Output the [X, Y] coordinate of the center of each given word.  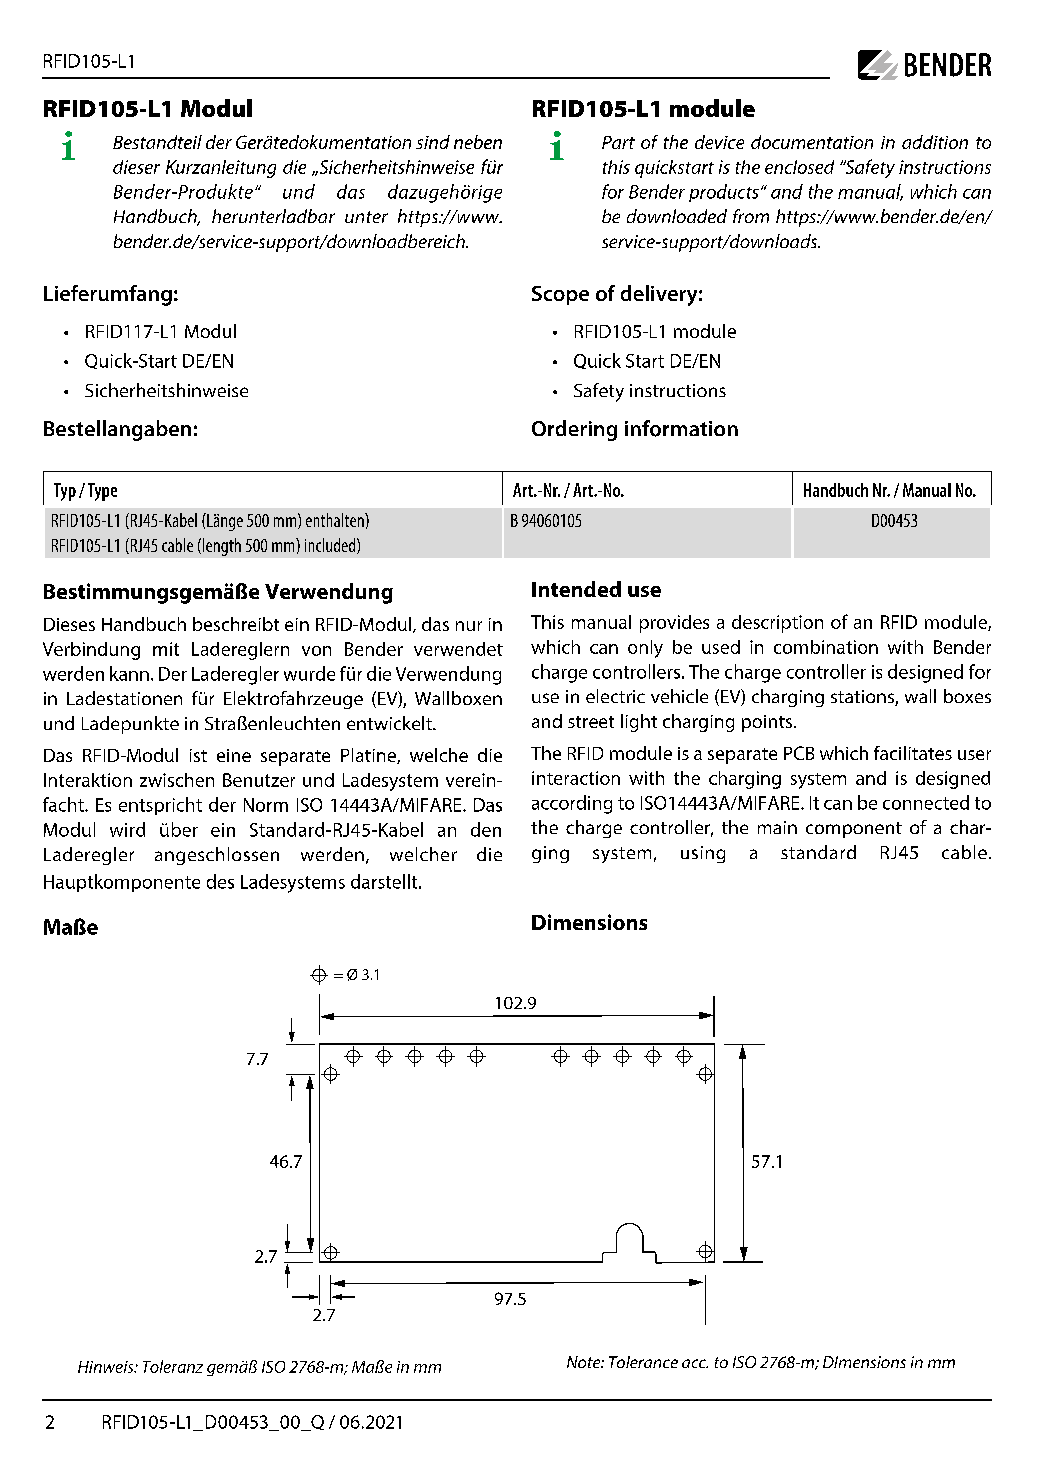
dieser [136, 167]
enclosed [799, 167]
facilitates [913, 753]
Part [618, 142]
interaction [576, 778]
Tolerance [643, 1362]
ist [198, 755]
